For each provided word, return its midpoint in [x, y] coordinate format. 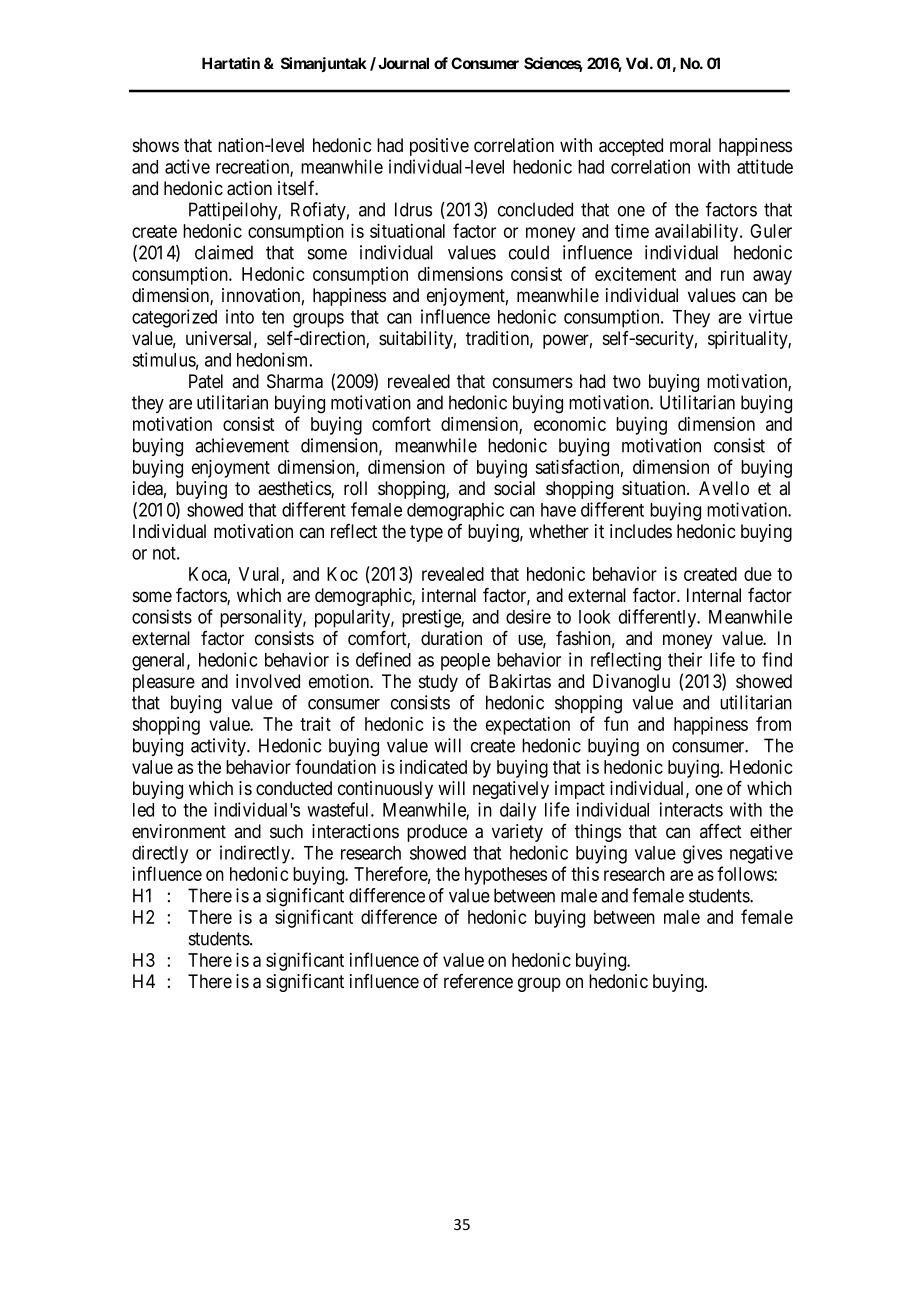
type [426, 533]
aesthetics [295, 489]
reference [478, 981]
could [529, 252]
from [773, 723]
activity [220, 747]
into [240, 316]
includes [641, 531]
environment [179, 831]
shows [156, 145]
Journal [403, 63]
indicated [433, 767]
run [732, 275]
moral [690, 145]
